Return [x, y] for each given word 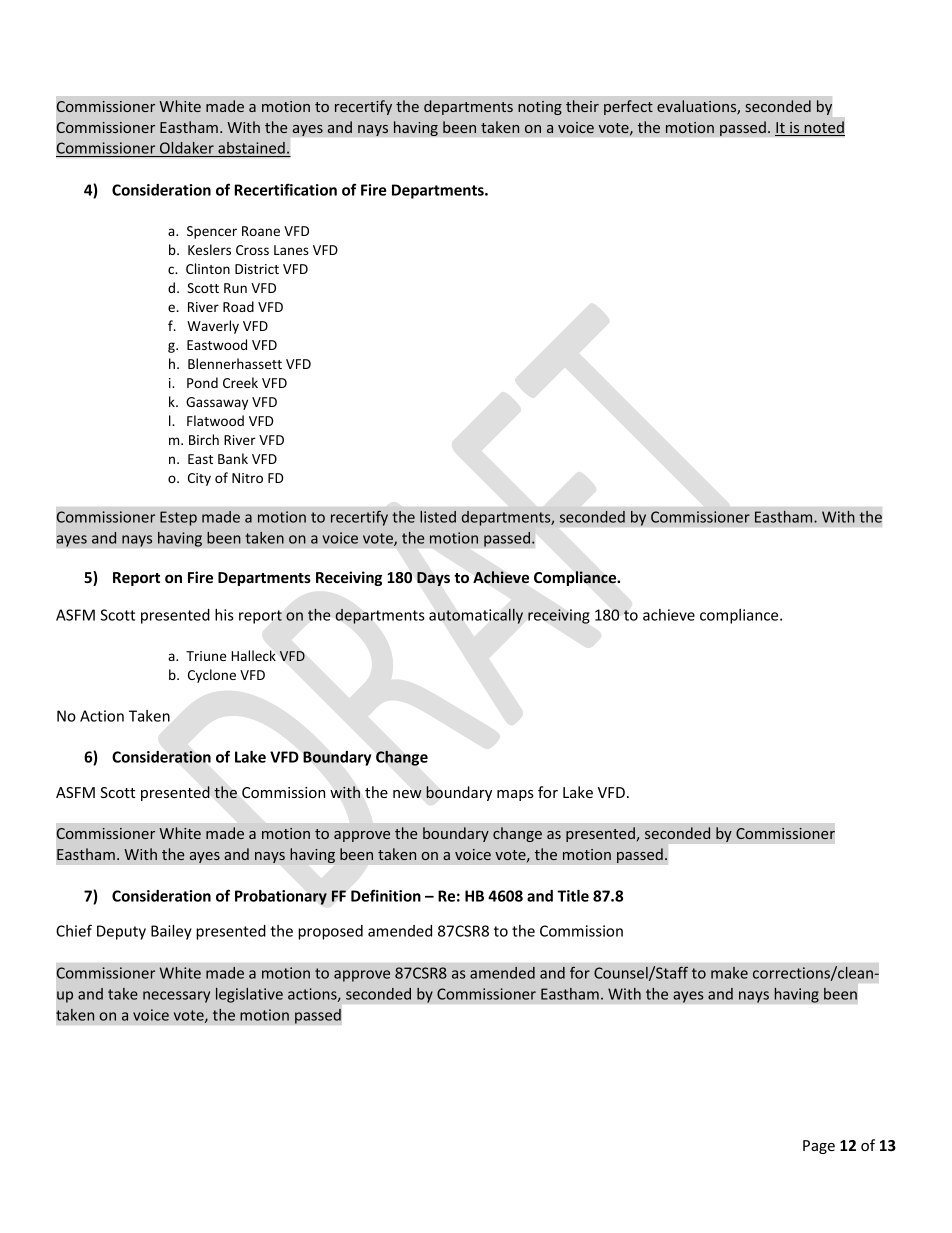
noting [540, 108]
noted [823, 128]
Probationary [281, 897]
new [407, 794]
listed [438, 517]
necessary [176, 997]
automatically [476, 616]
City [199, 479]
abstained [251, 149]
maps [515, 795]
